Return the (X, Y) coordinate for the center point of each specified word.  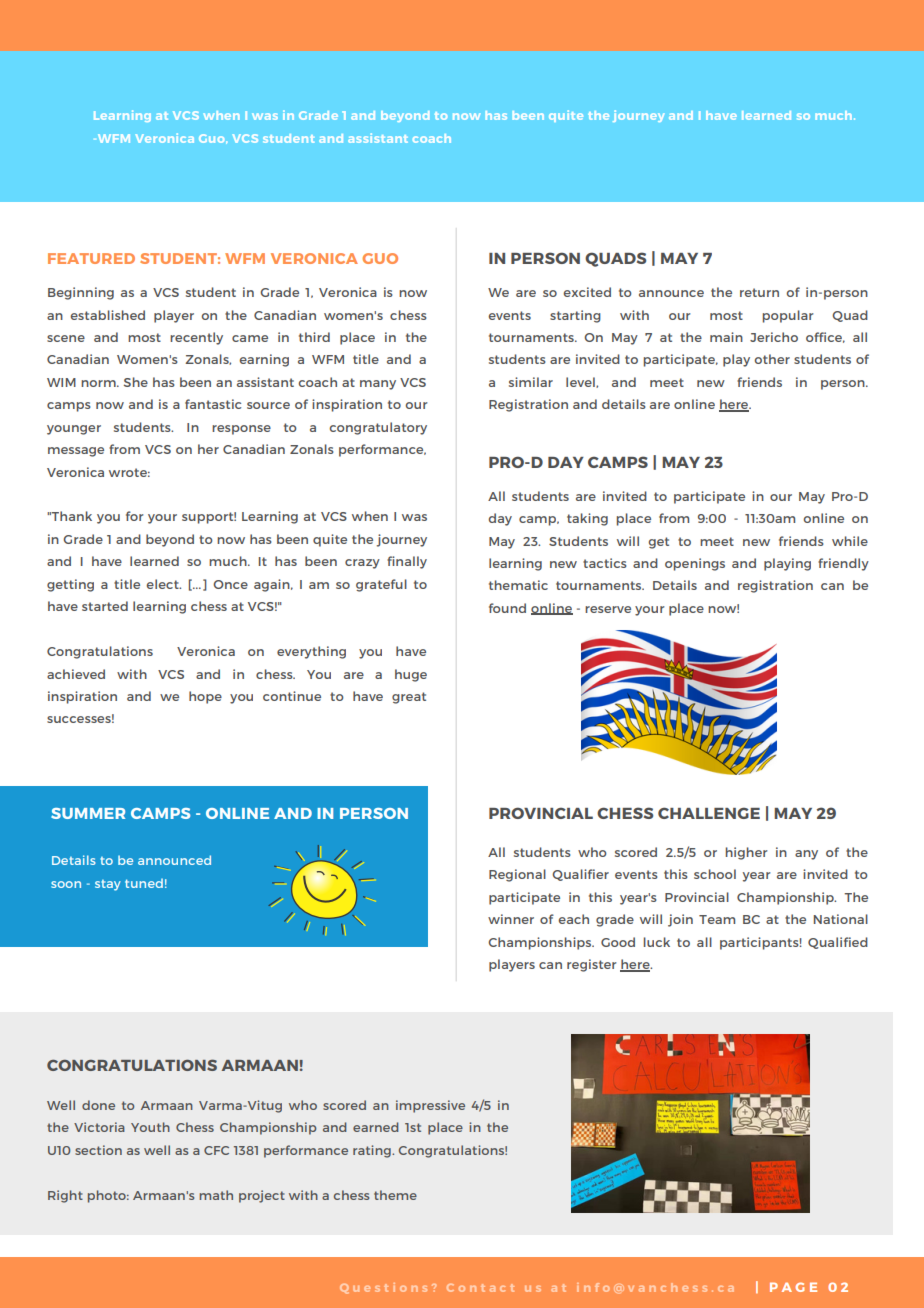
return (759, 292)
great (409, 698)
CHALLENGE (709, 813)
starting (575, 316)
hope (205, 697)
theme (395, 1195)
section (98, 1150)
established (107, 315)
